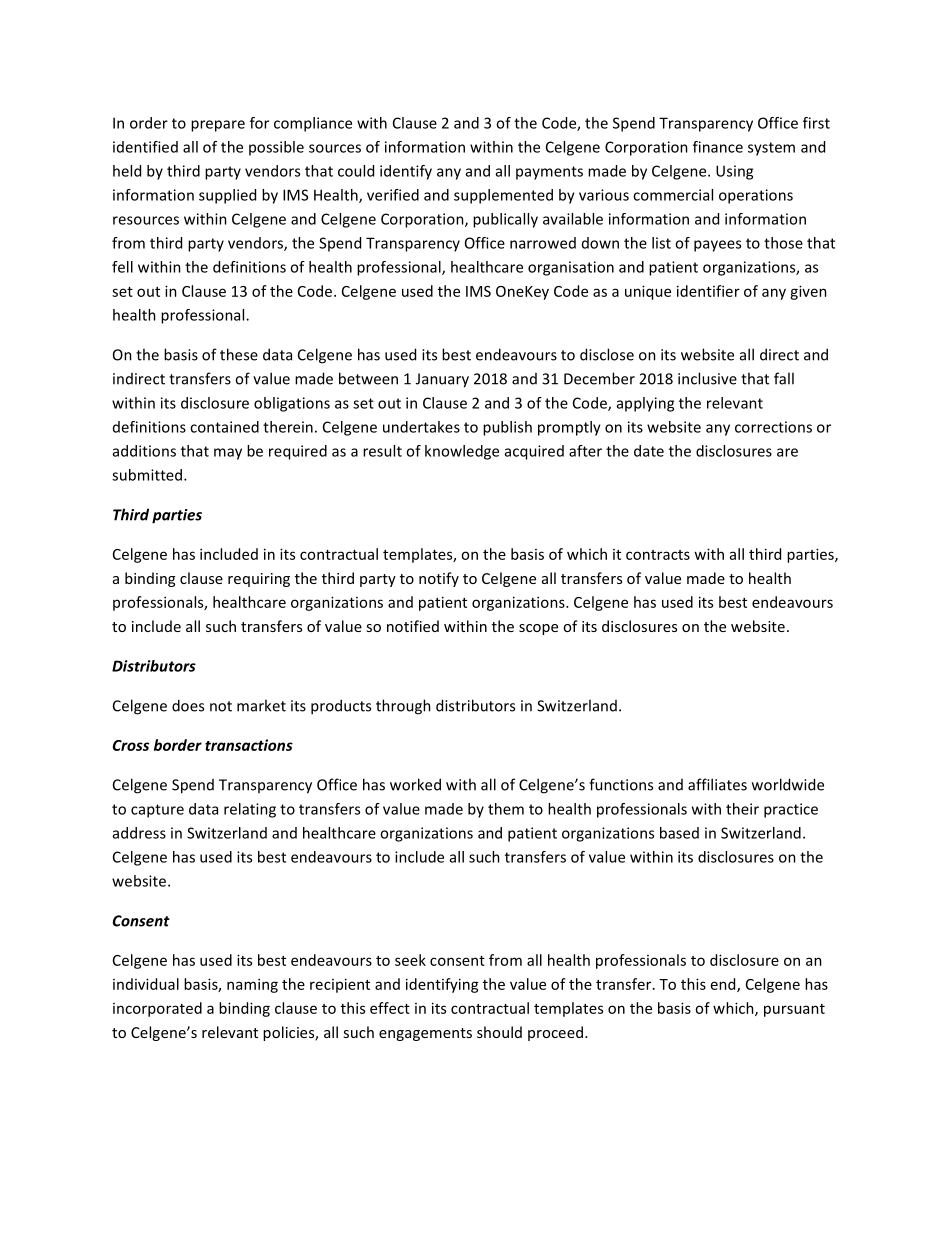 Image resolution: width=952 pixels, height=1233 pixels. What do you see at coordinates (503, 196) in the screenshot?
I see `supplemented` at bounding box center [503, 196].
